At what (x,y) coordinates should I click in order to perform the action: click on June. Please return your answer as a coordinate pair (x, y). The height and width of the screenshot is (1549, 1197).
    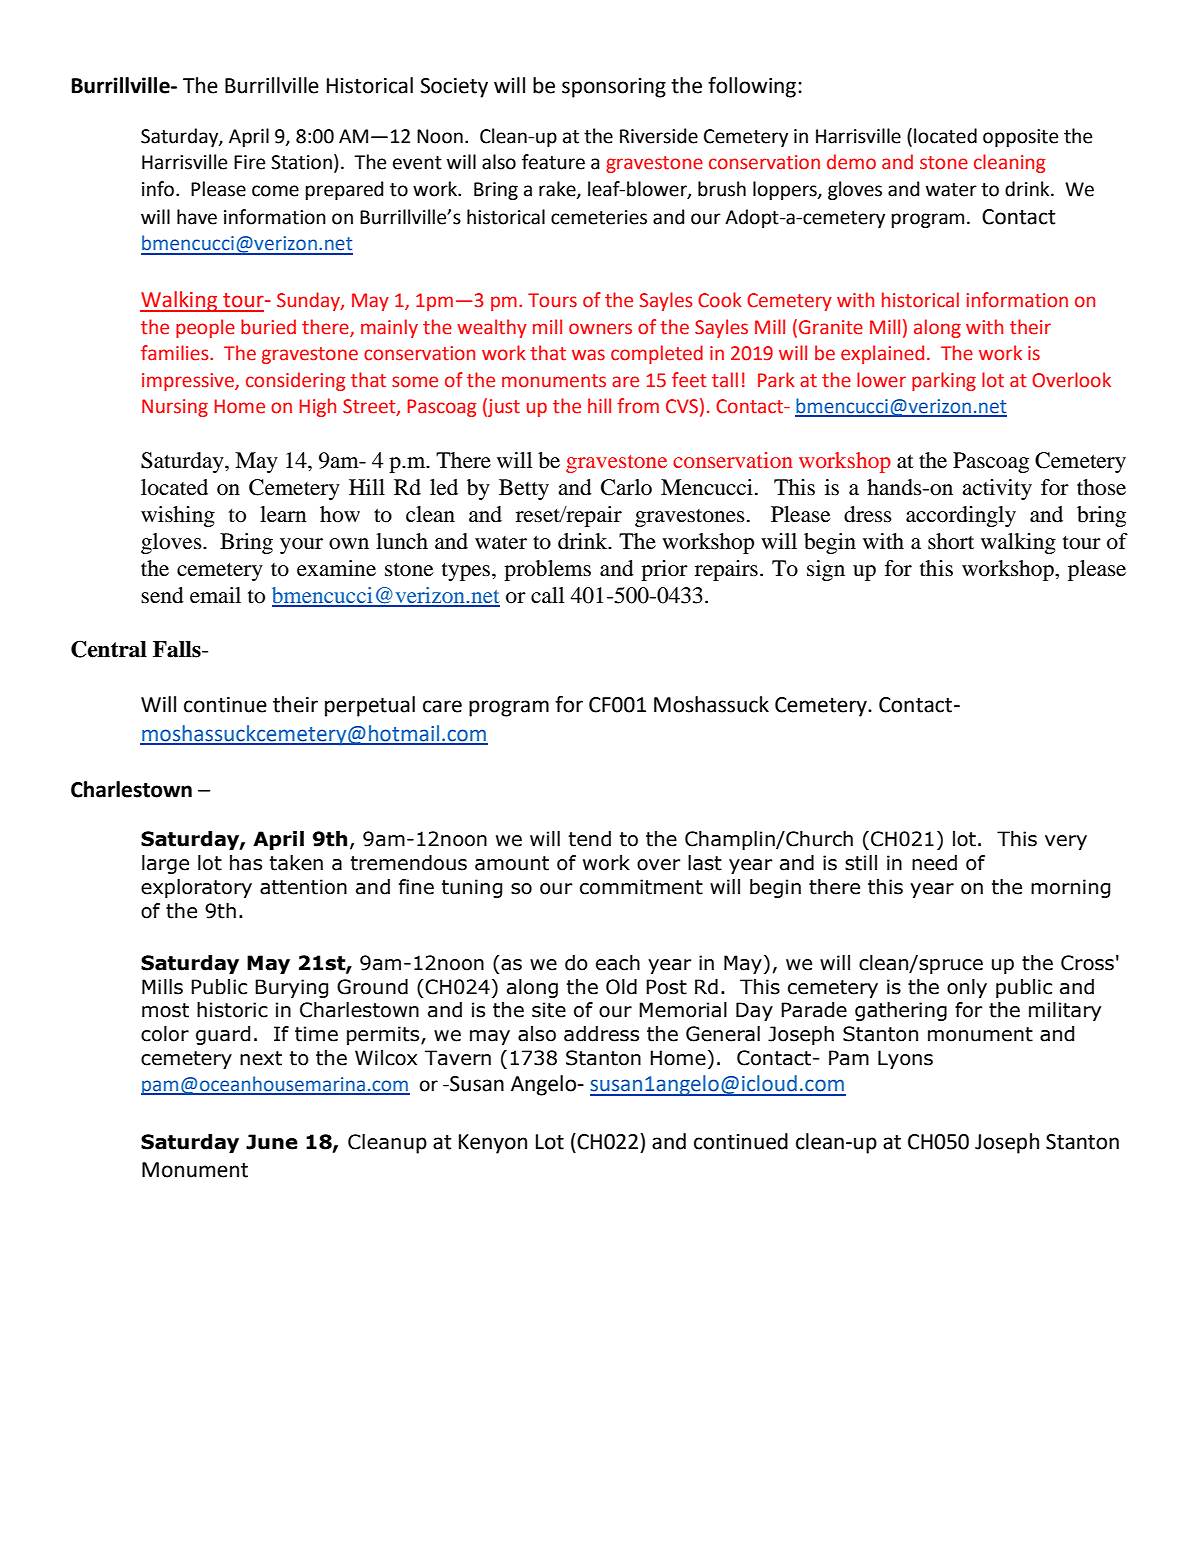
    Looking at the image, I should click on (272, 1142).
